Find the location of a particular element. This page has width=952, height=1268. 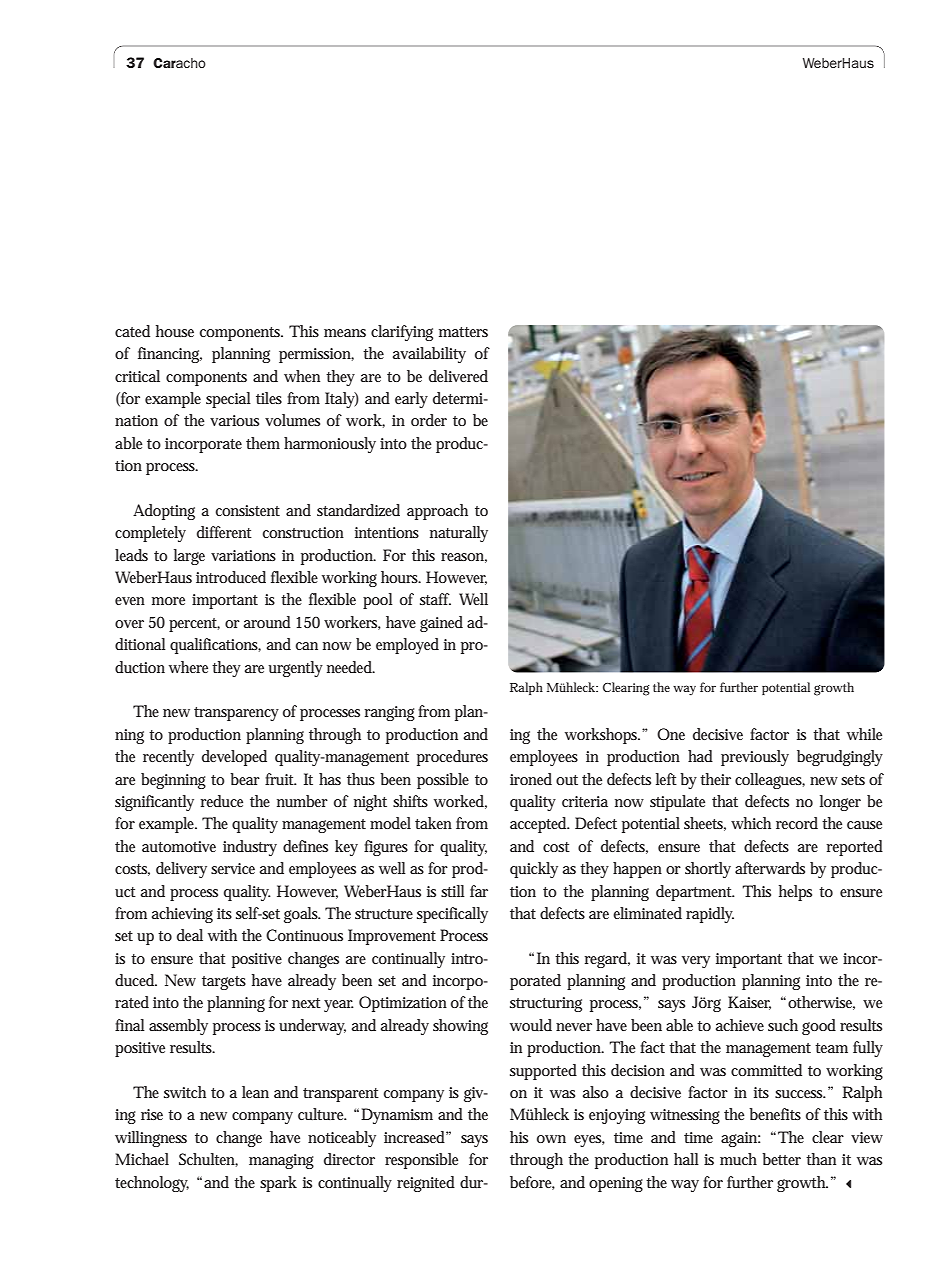

previously is located at coordinates (755, 758).
